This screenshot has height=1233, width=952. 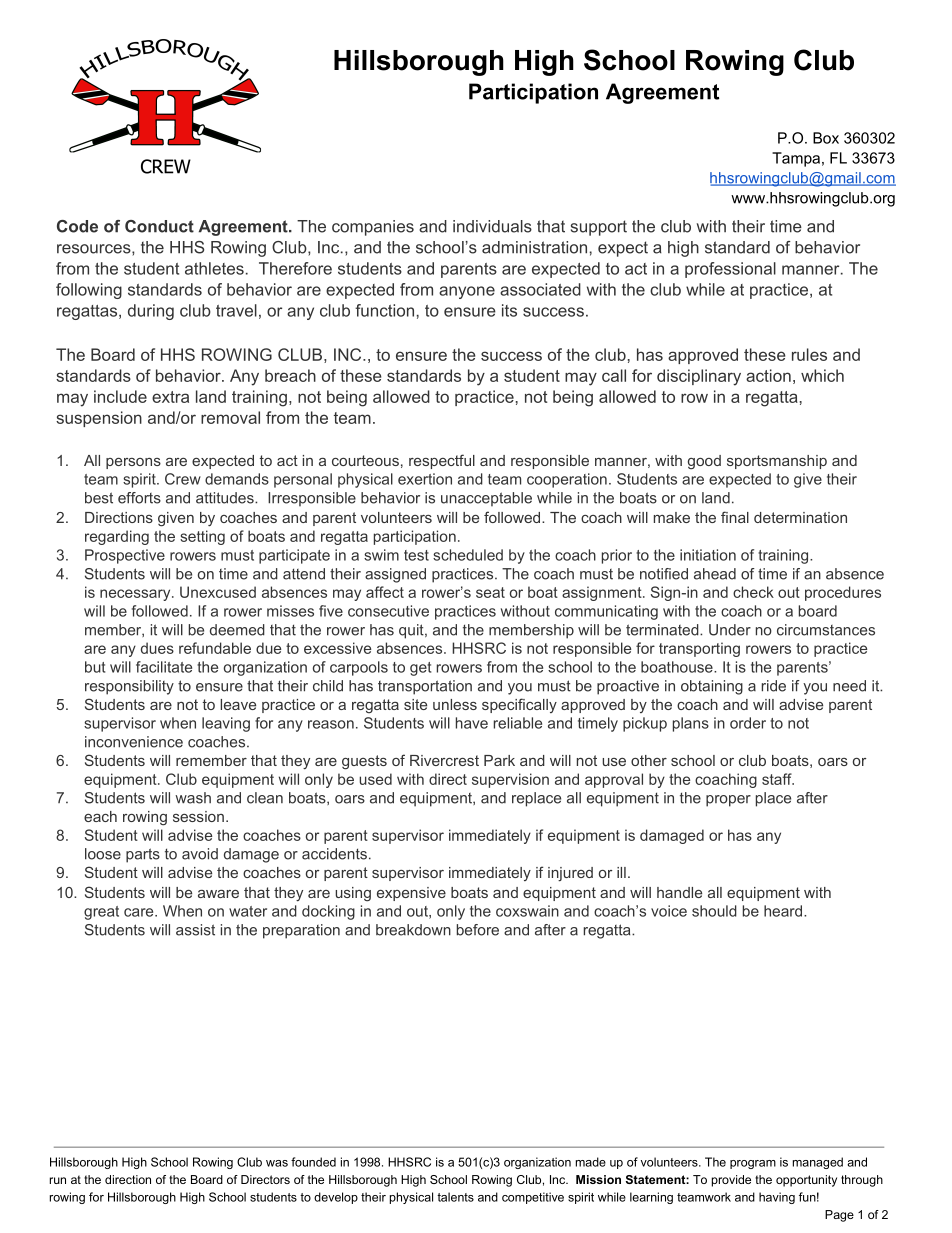 What do you see at coordinates (728, 801) in the screenshot?
I see `proper` at bounding box center [728, 801].
